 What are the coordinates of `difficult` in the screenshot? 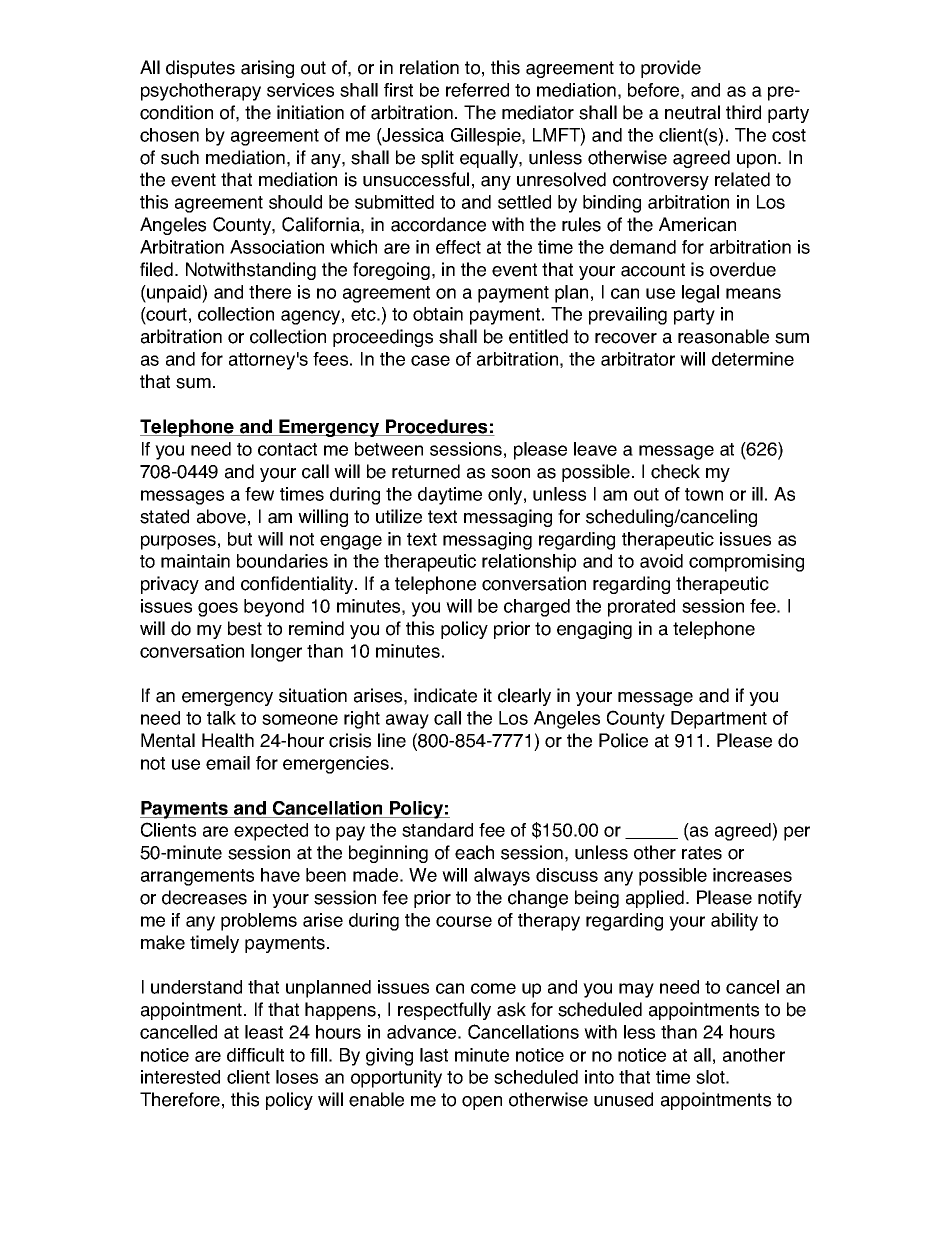 It's located at (255, 1055).
